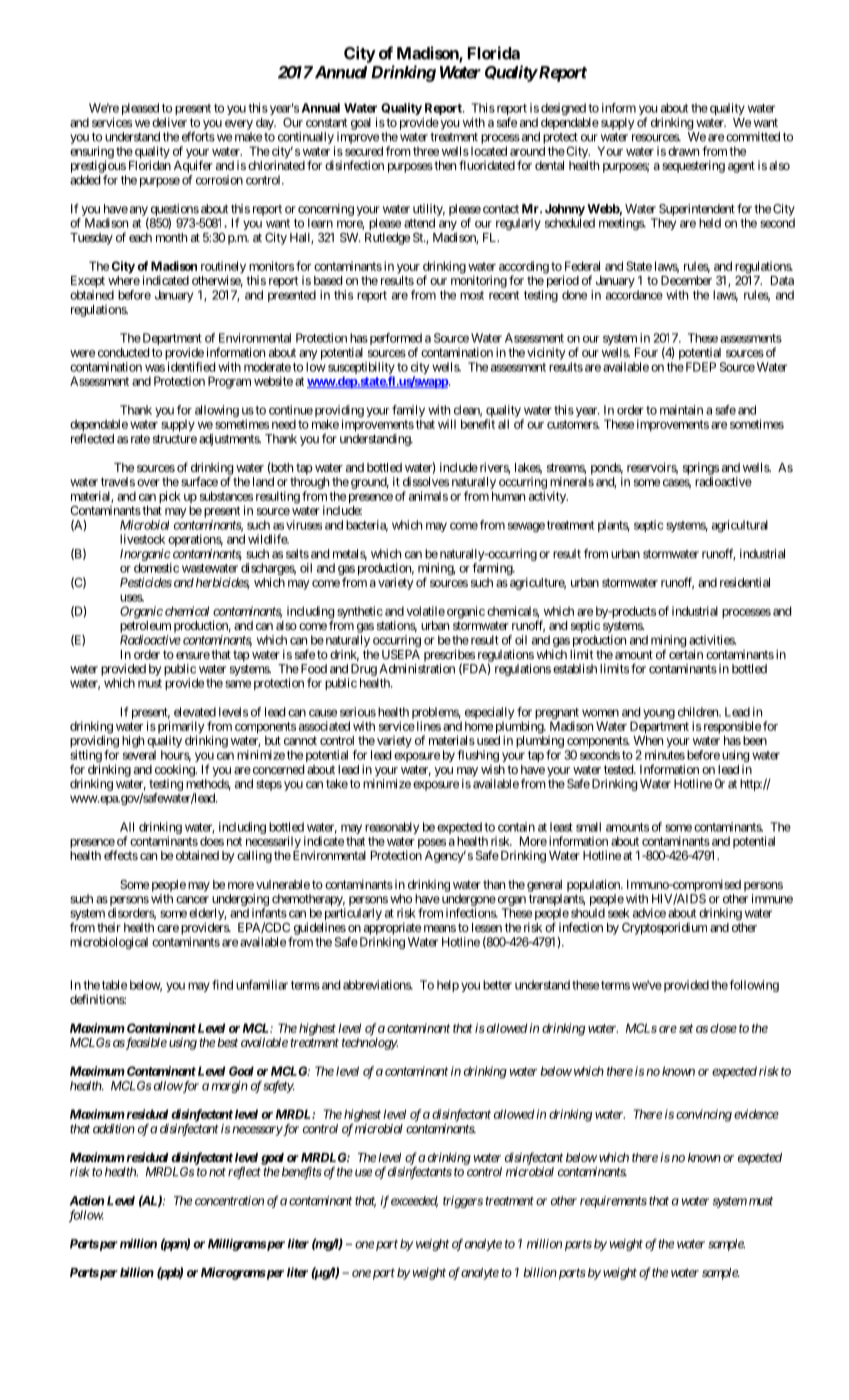 Image resolution: width=849 pixels, height=1400 pixels. What do you see at coordinates (426, 151) in the screenshot?
I see `three` at bounding box center [426, 151].
